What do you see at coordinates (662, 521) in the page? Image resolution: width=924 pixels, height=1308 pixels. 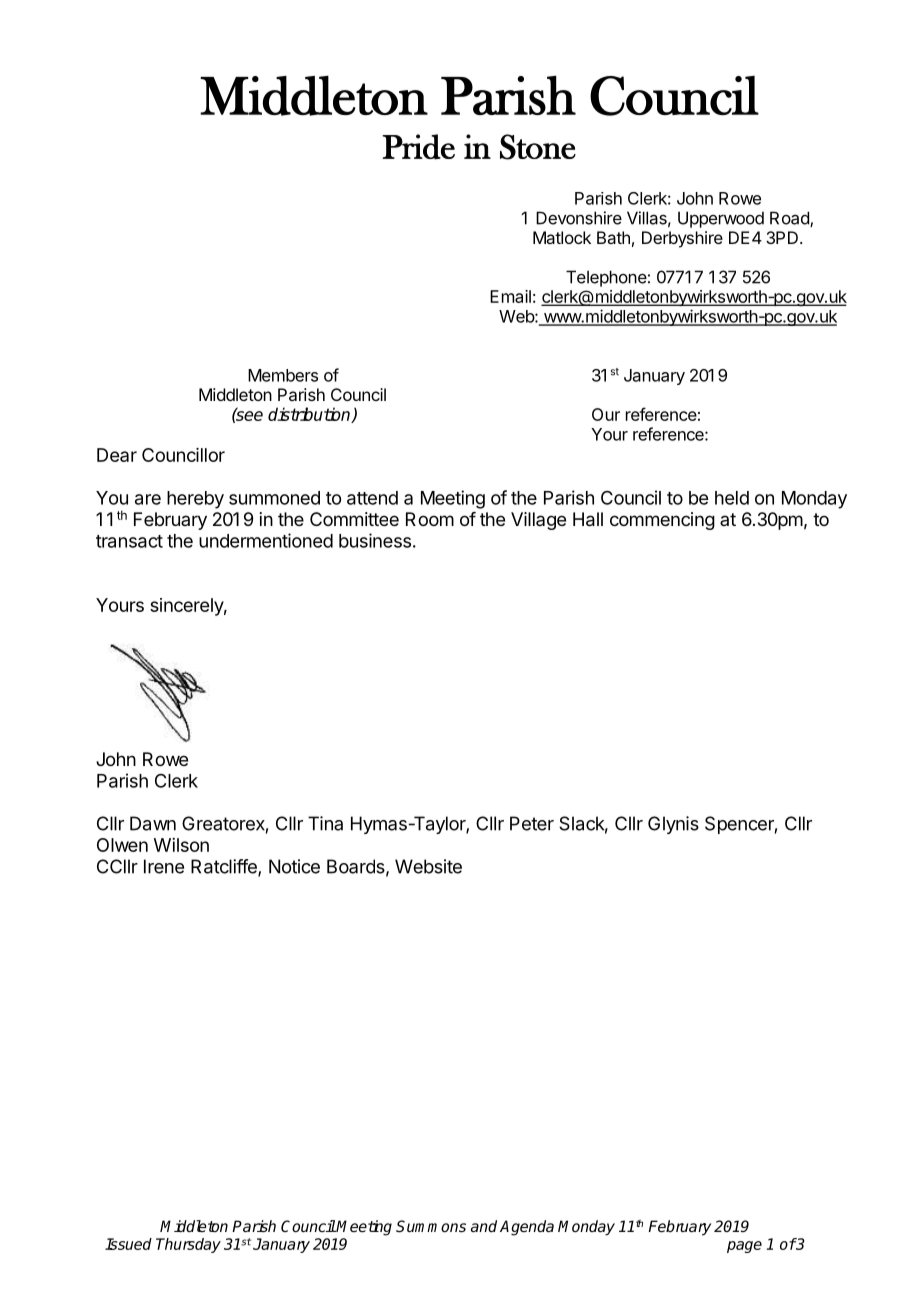 I see `commencing` at bounding box center [662, 521].
